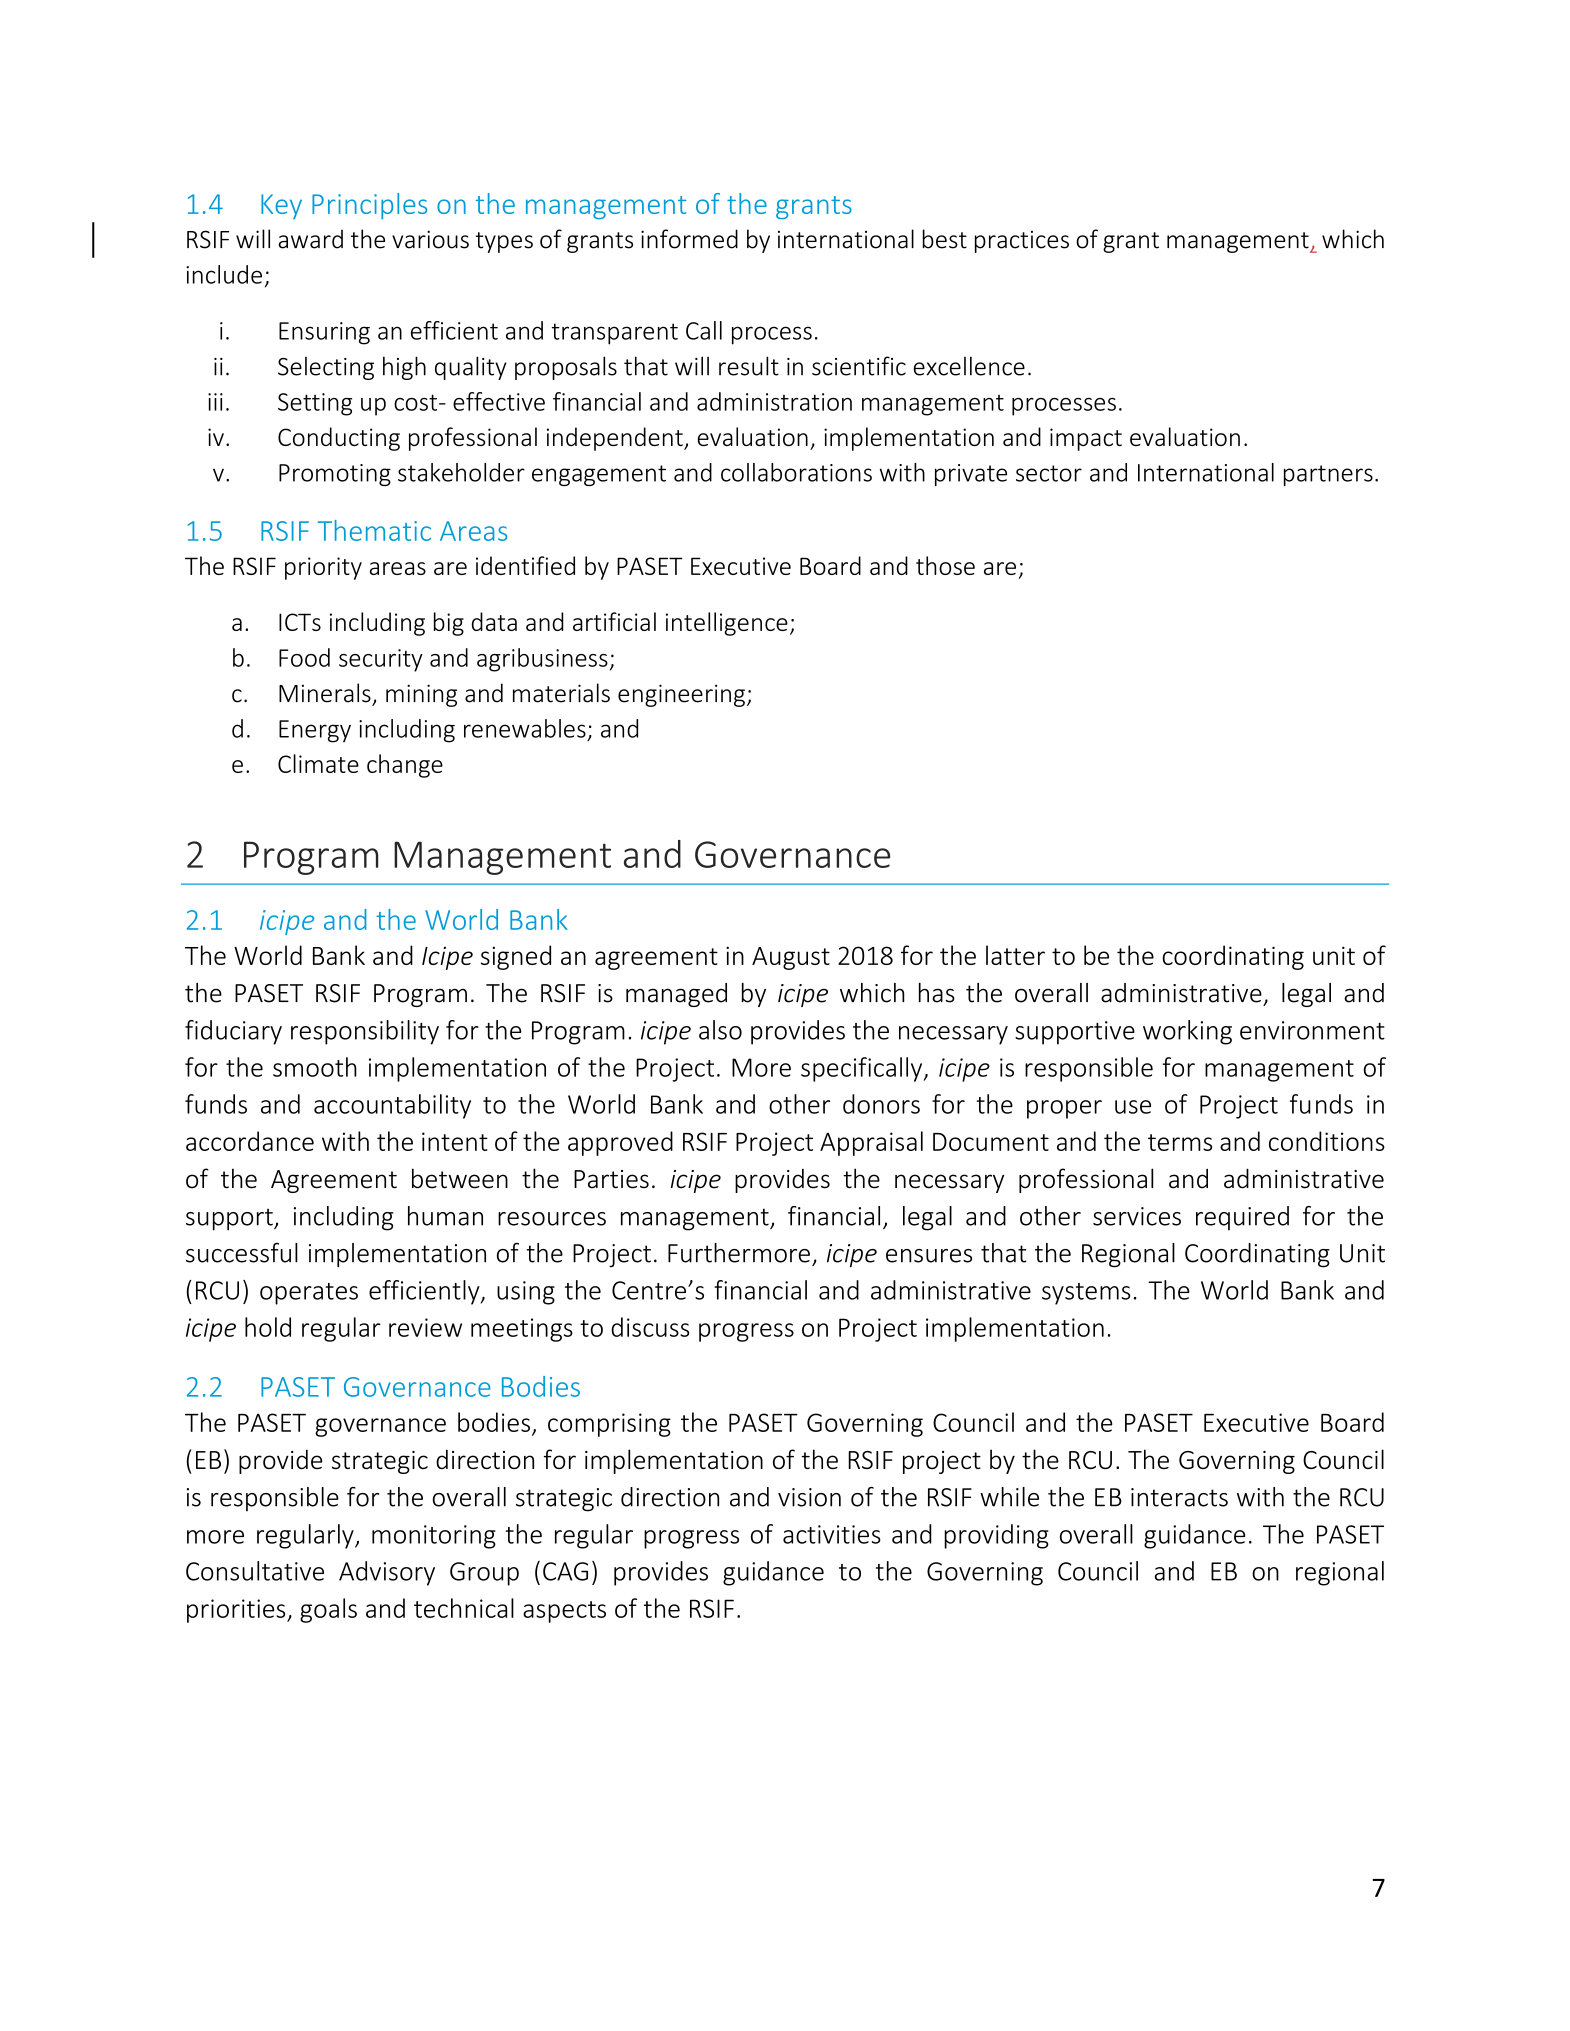  I want to click on practices, so click(1022, 242).
